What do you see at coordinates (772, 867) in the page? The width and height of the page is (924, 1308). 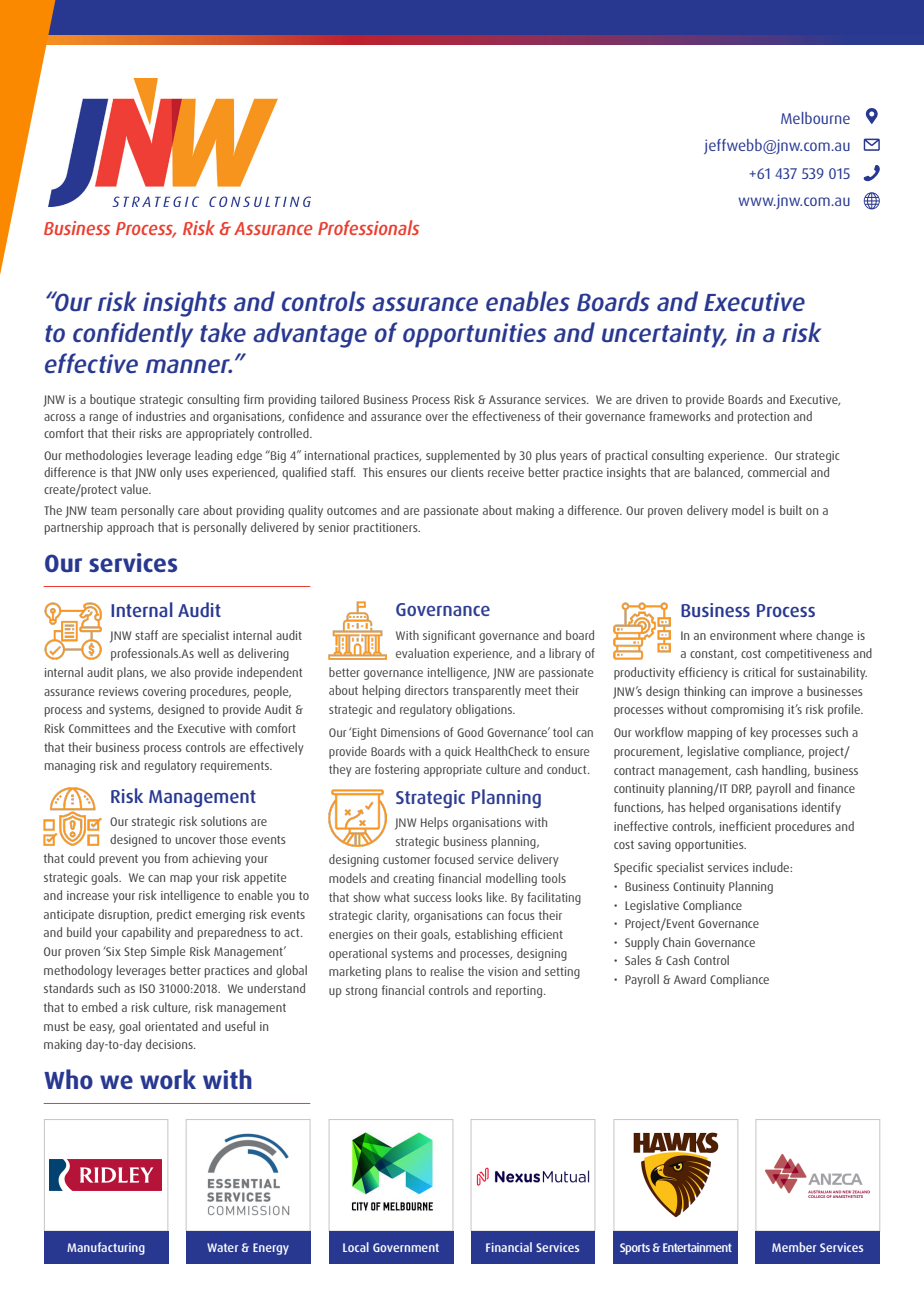 I see `include` at bounding box center [772, 867].
